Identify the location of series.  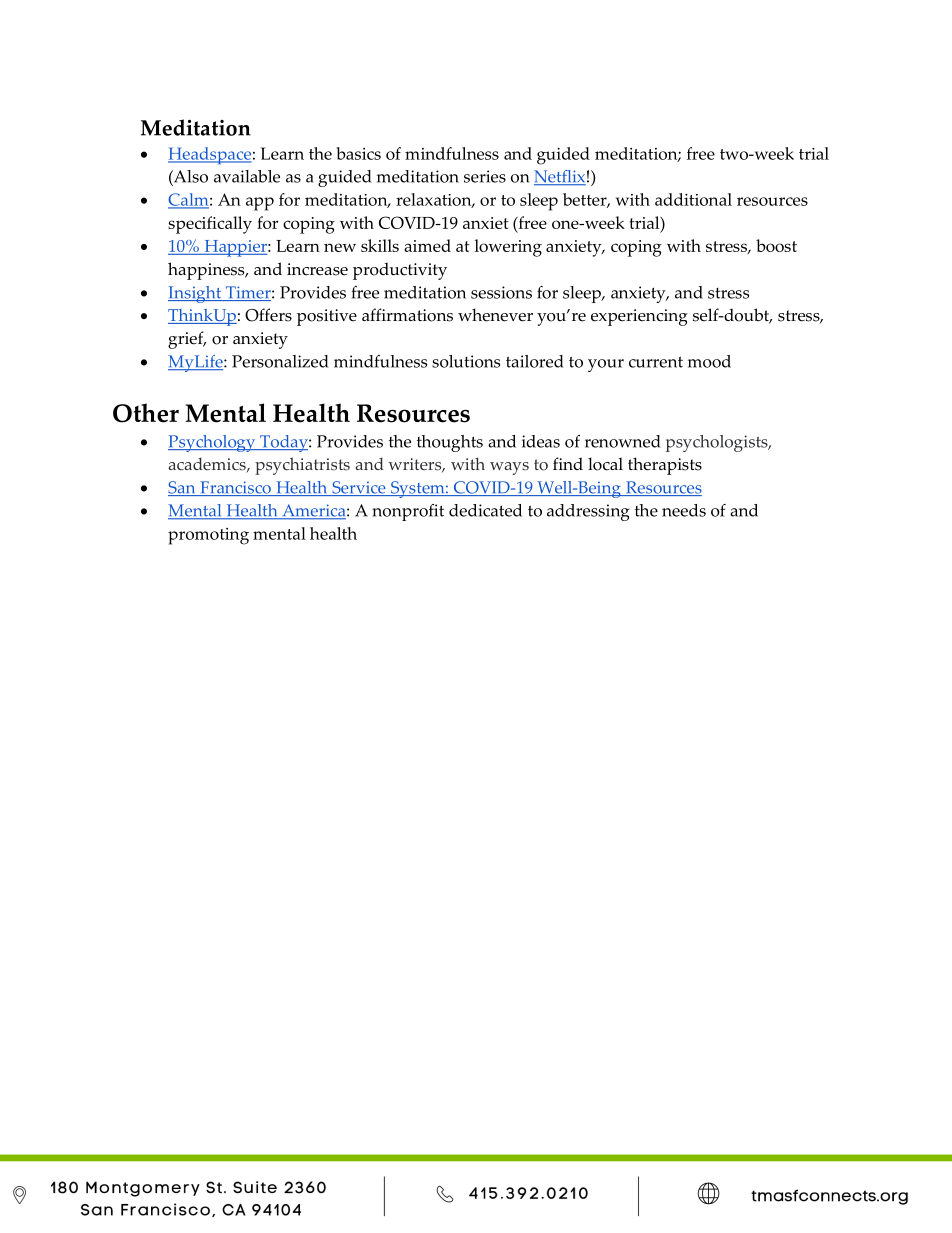
(485, 176).
